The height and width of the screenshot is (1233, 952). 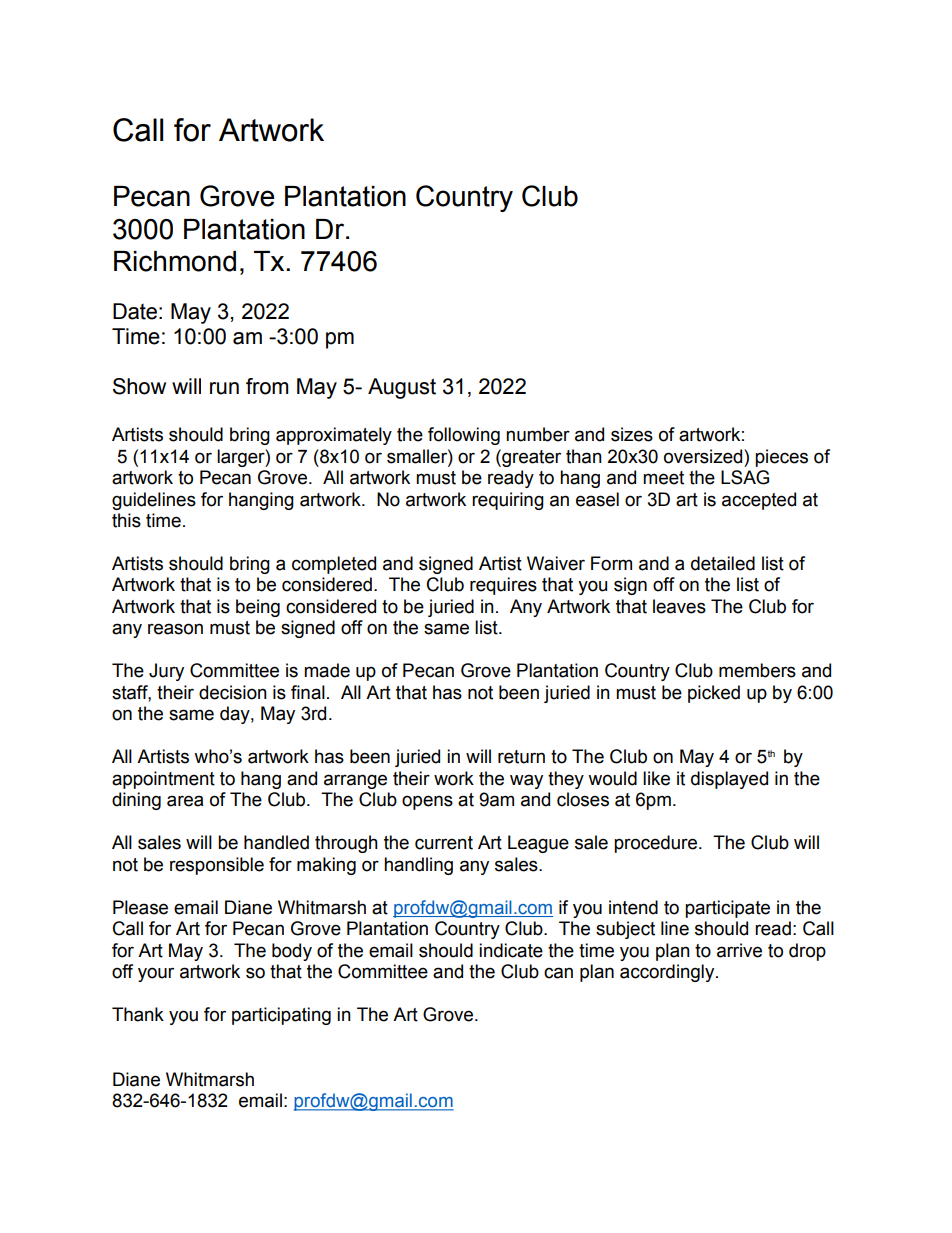 I want to click on picked, so click(x=714, y=694).
